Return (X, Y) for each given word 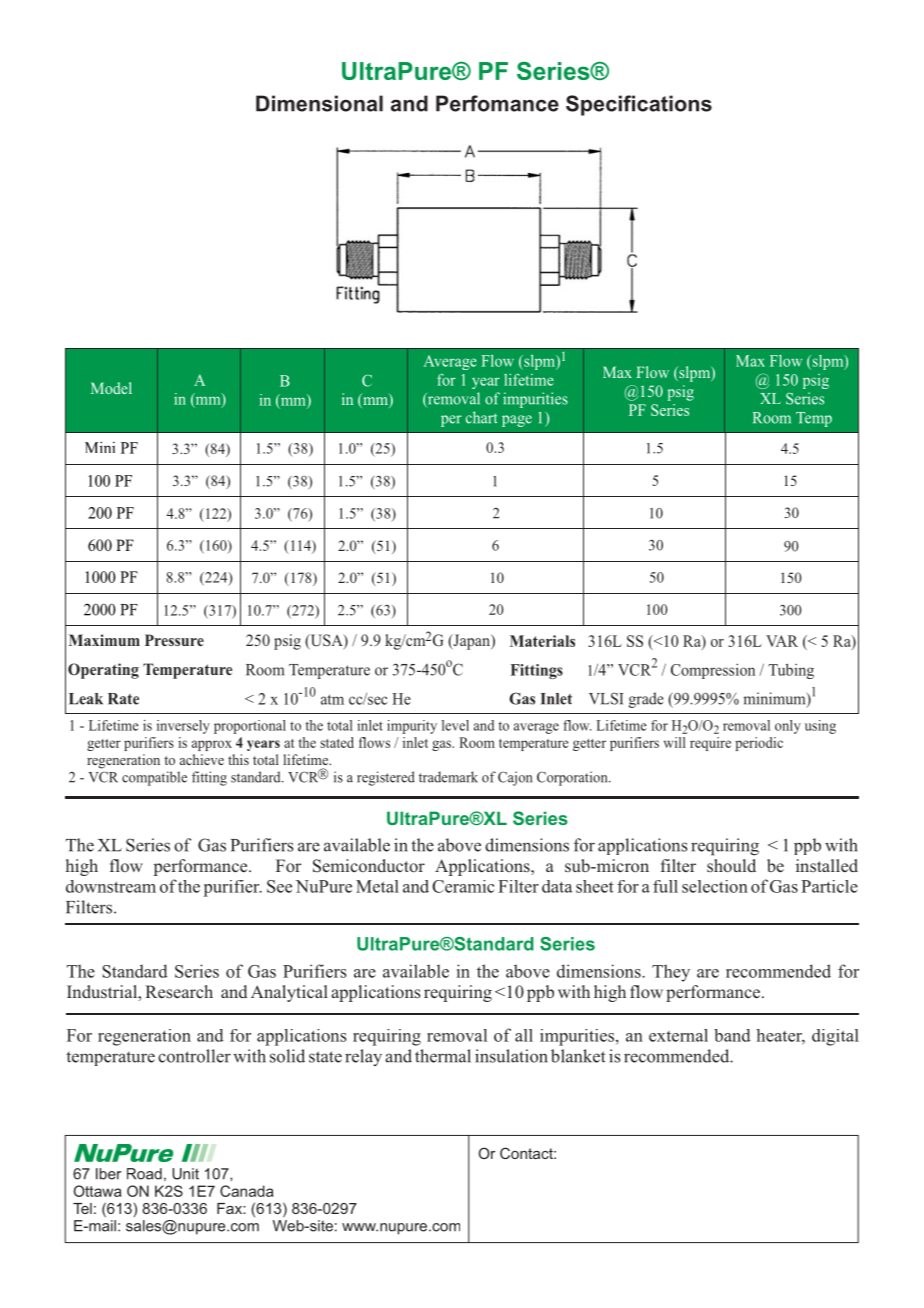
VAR (782, 641)
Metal (377, 886)
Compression (713, 671)
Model (111, 388)
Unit (185, 1174)
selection (715, 886)
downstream (111, 886)
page (517, 421)
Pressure (174, 640)
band (732, 1035)
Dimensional (319, 103)
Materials (542, 641)
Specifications (639, 105)
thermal (443, 1056)
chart (481, 417)
